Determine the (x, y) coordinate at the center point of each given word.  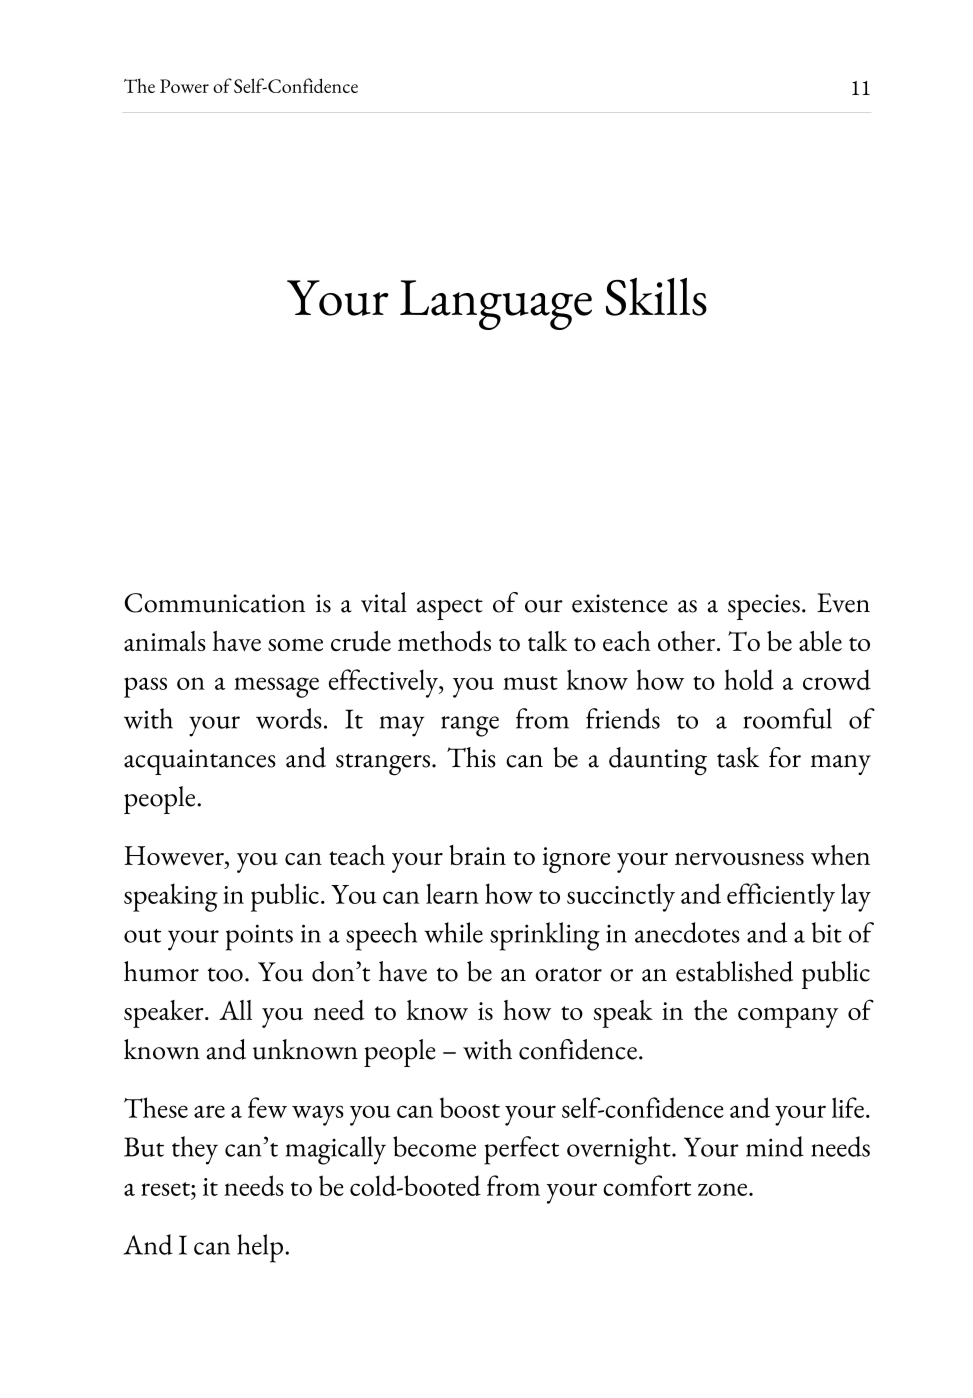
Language (496, 305)
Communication (215, 603)
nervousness (739, 858)
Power (184, 86)
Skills (656, 296)
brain (477, 855)
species (764, 607)
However (175, 855)
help (260, 1248)
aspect (450, 609)
